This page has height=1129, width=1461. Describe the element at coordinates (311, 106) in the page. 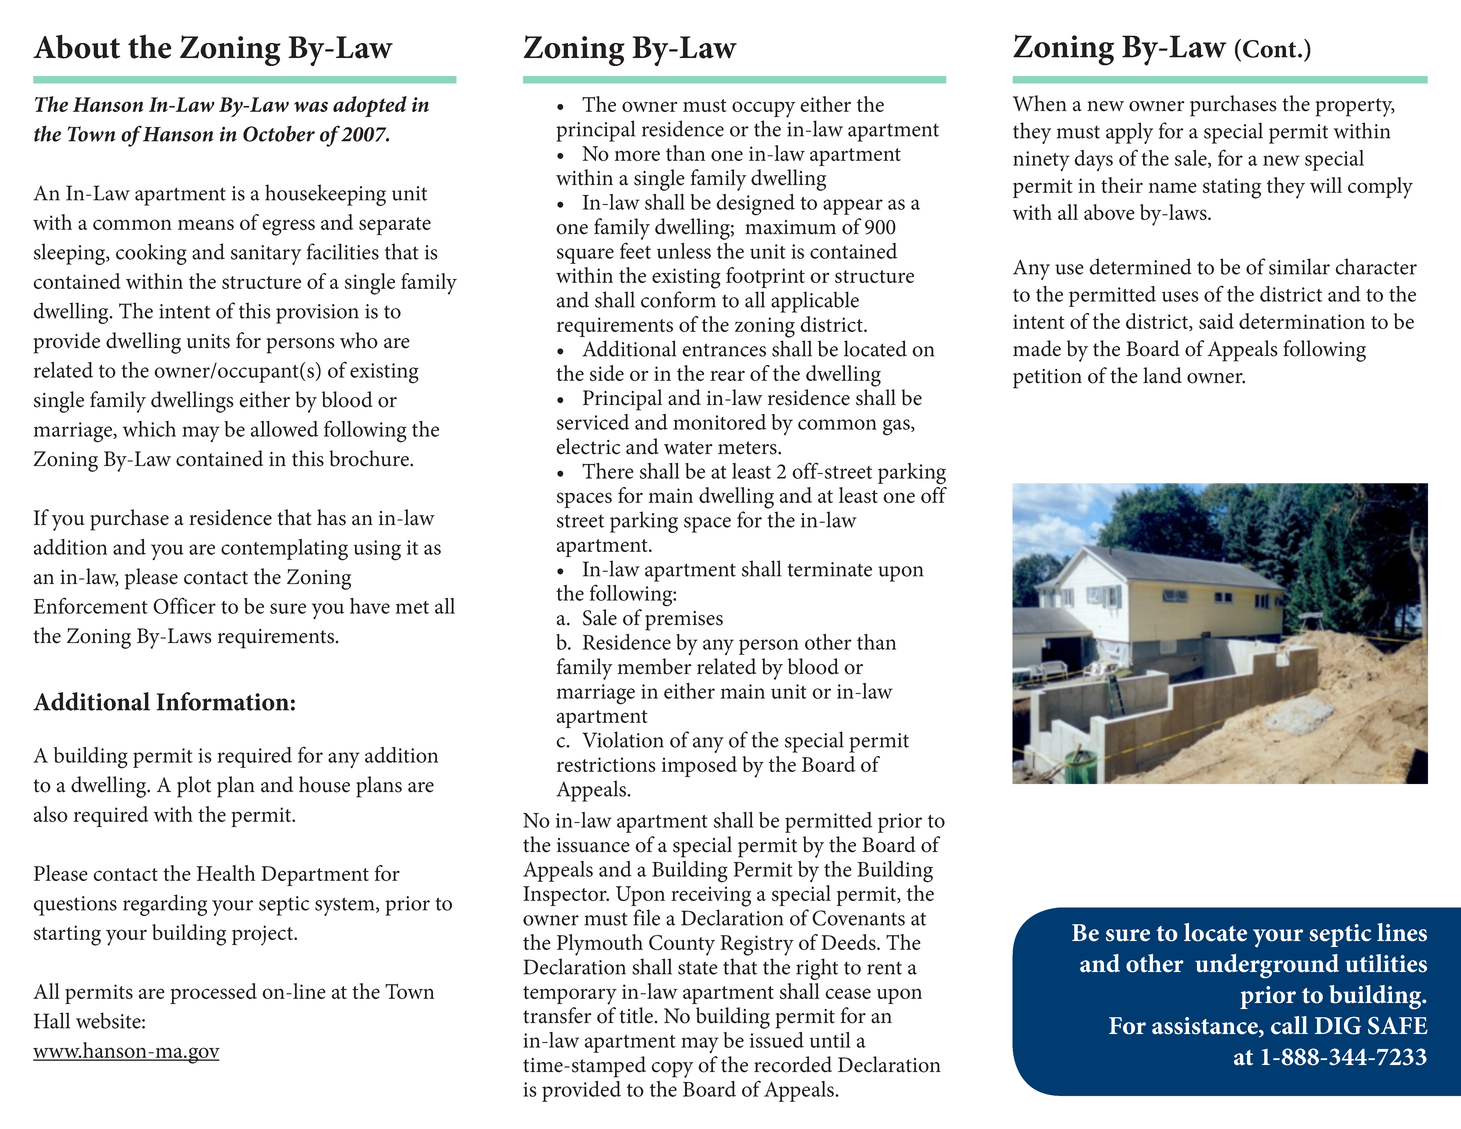

I see `was` at that location.
